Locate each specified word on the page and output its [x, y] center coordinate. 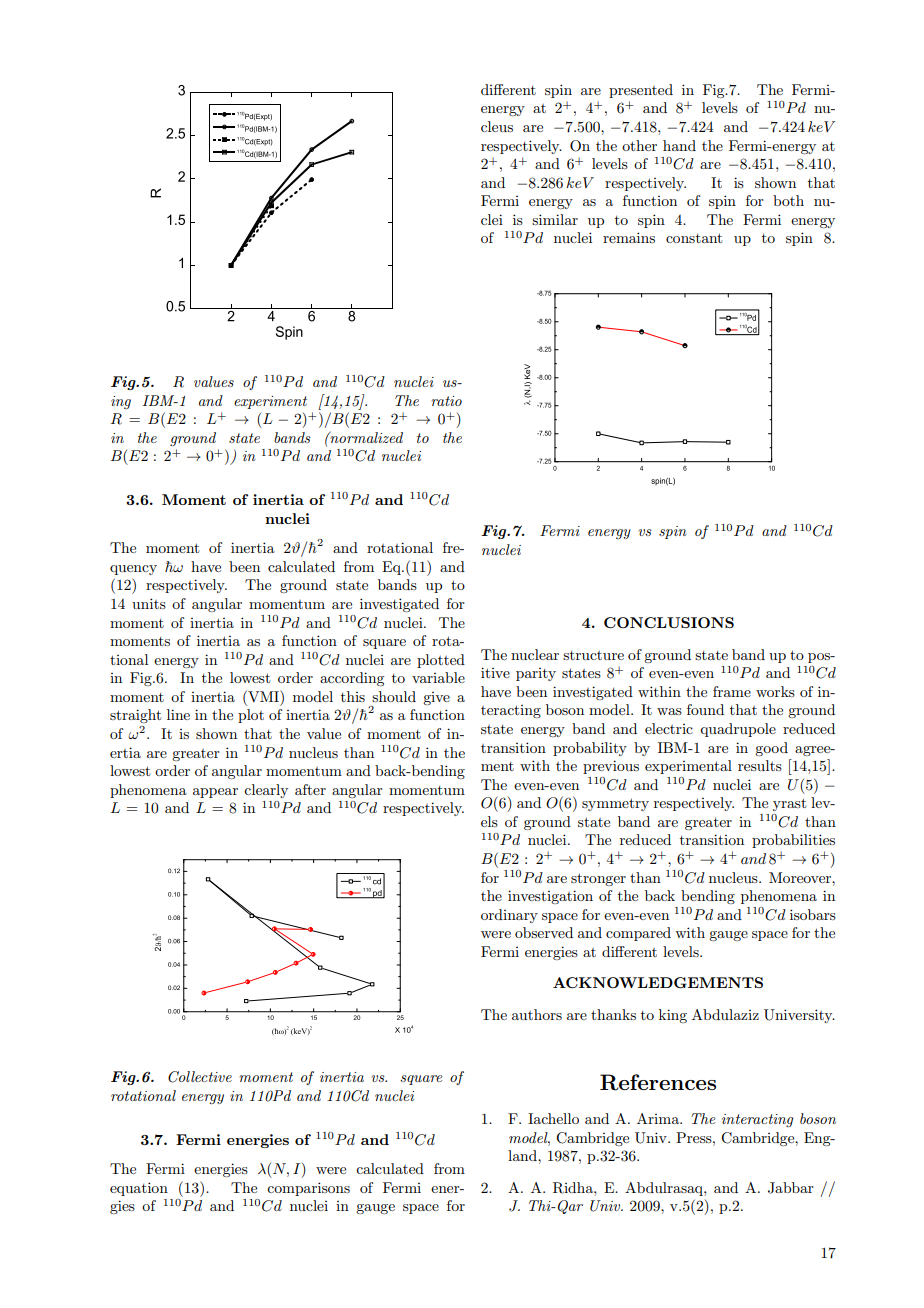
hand [679, 145]
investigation [550, 897]
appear [215, 793]
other [639, 145]
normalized [365, 437]
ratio [446, 401]
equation [139, 1189]
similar [555, 219]
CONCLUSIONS [669, 622]
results [760, 765]
